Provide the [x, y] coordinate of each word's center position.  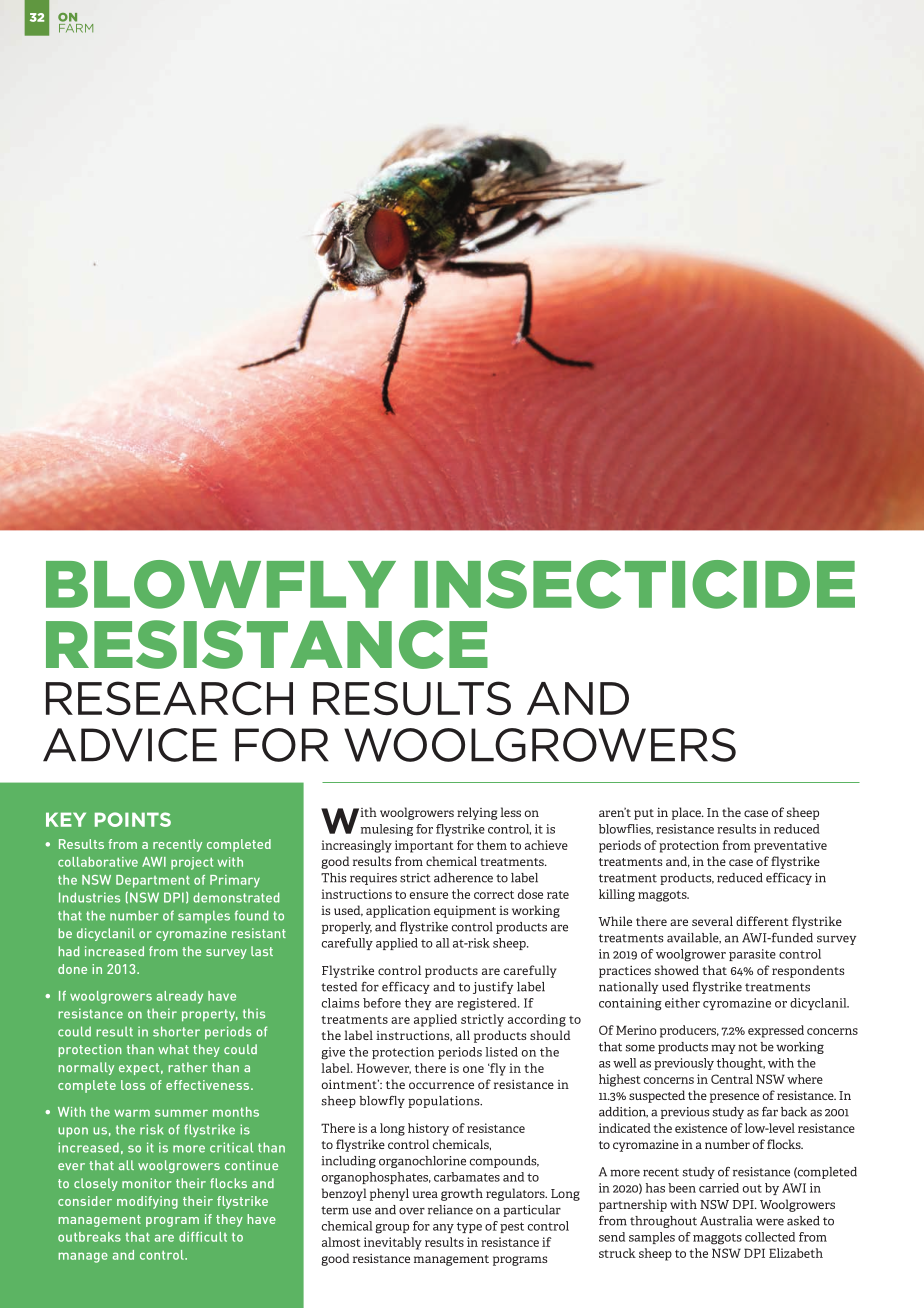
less [510, 812]
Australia [726, 1221]
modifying [147, 1202]
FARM [76, 27]
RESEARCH [169, 698]
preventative [790, 846]
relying [477, 813]
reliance [450, 1210]
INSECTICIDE [635, 584]
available [694, 938]
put [644, 814]
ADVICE [130, 745]
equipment [465, 911]
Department [153, 881]
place [687, 813]
